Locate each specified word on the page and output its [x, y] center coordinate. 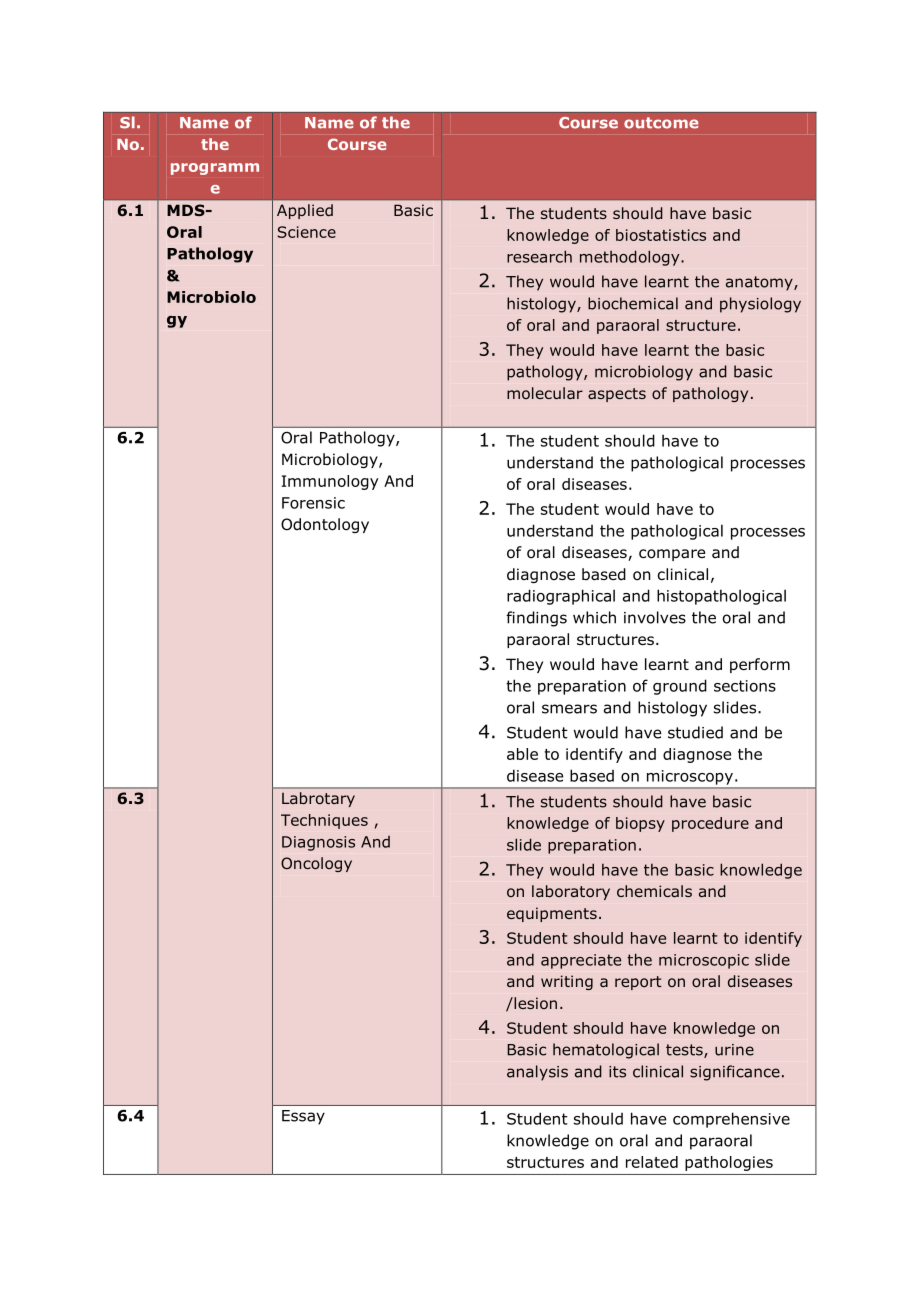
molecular [545, 393]
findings [536, 619]
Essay [303, 1117]
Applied [305, 211]
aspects [617, 395]
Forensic [313, 503]
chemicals [654, 891]
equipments [552, 914]
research [539, 256]
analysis [537, 1073]
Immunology [330, 482]
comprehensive [731, 1120]
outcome [661, 123]
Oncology [316, 864]
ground [680, 687]
